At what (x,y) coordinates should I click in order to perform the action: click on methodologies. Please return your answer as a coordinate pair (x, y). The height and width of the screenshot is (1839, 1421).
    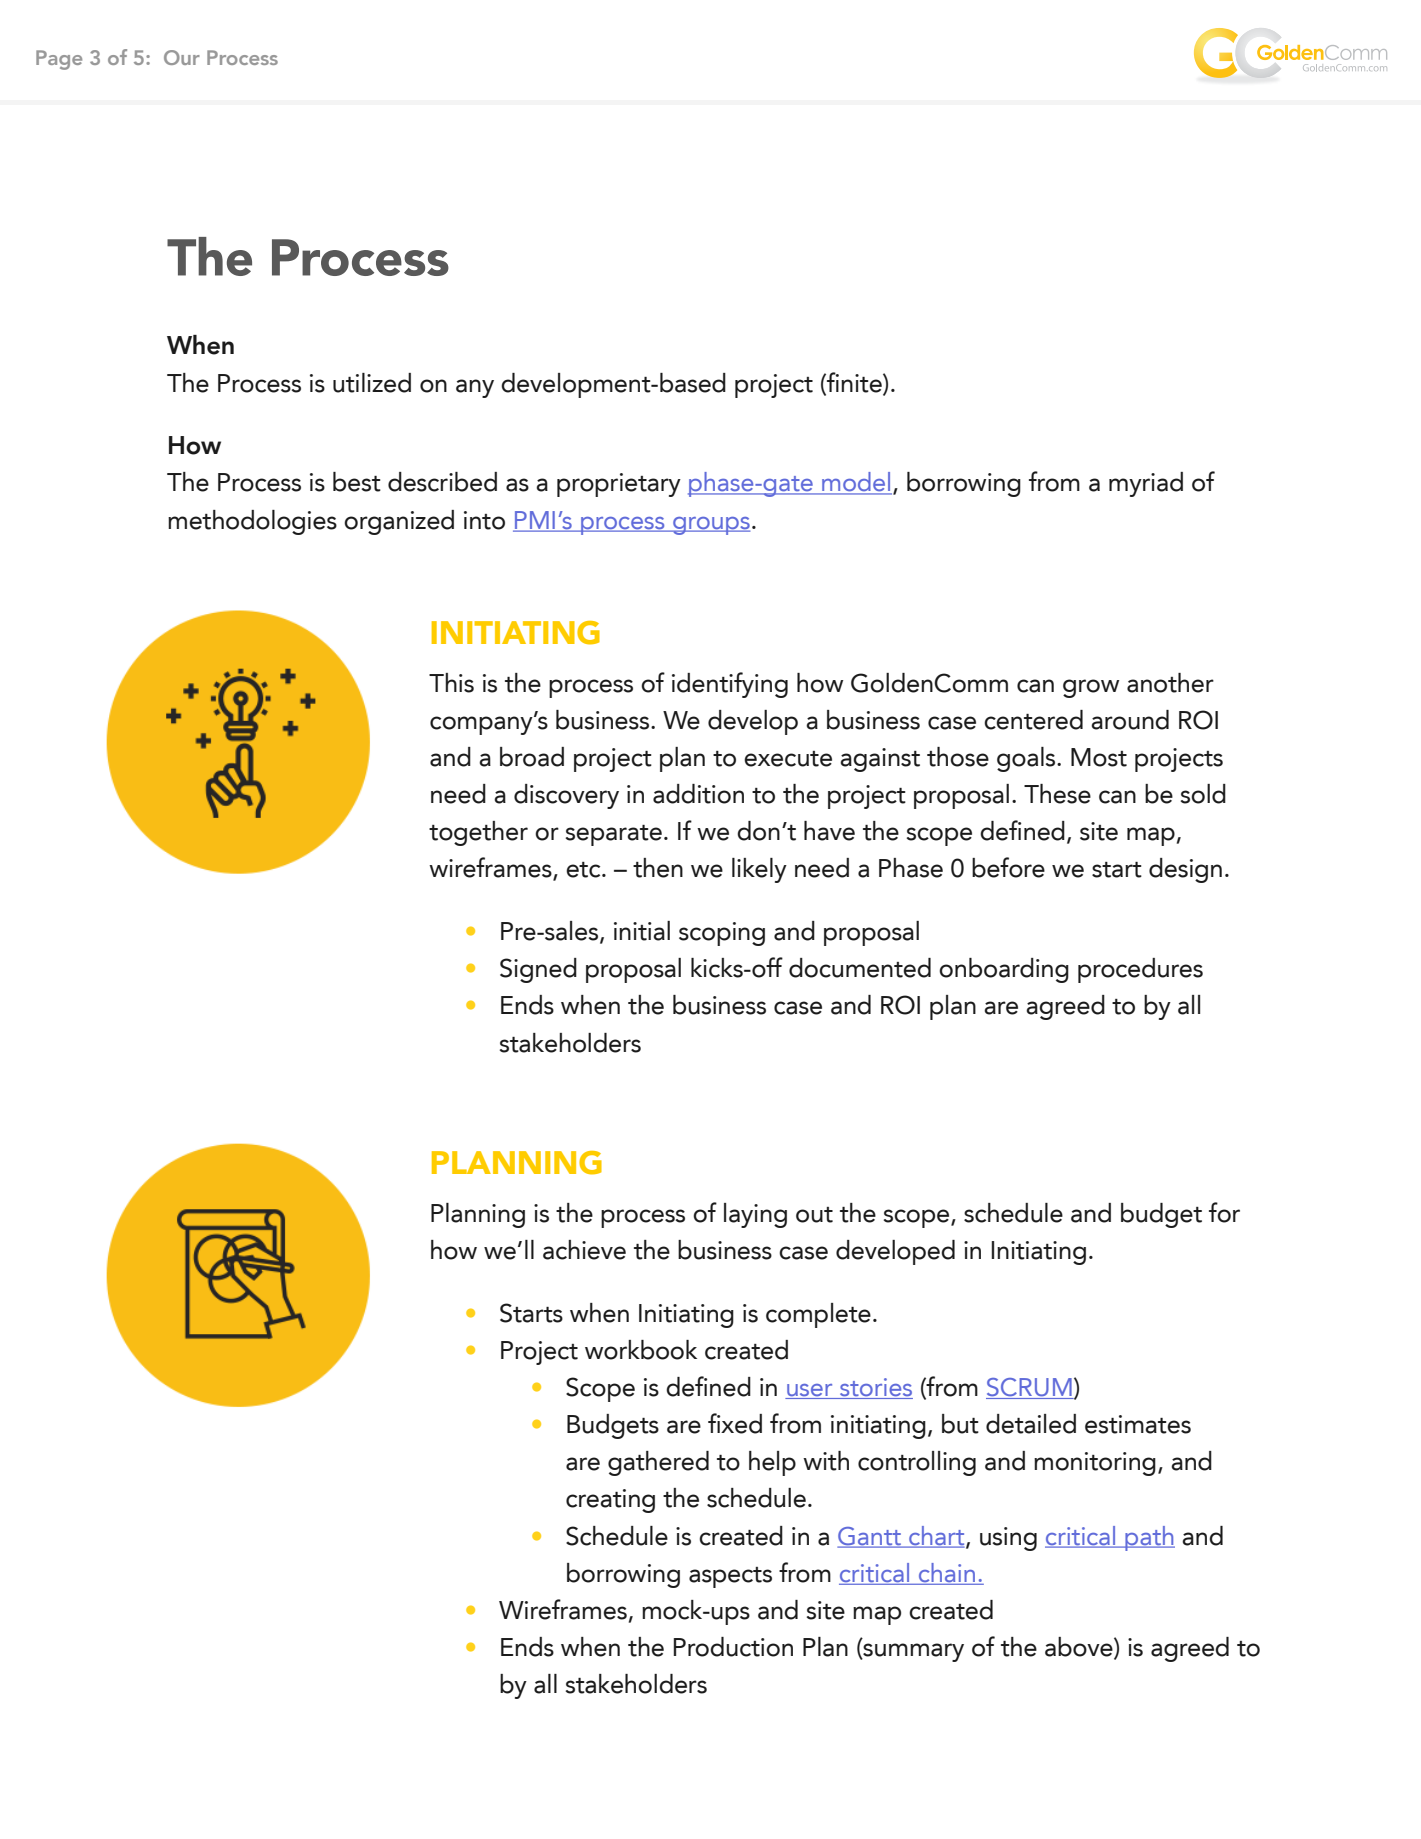
    Looking at the image, I should click on (252, 522).
